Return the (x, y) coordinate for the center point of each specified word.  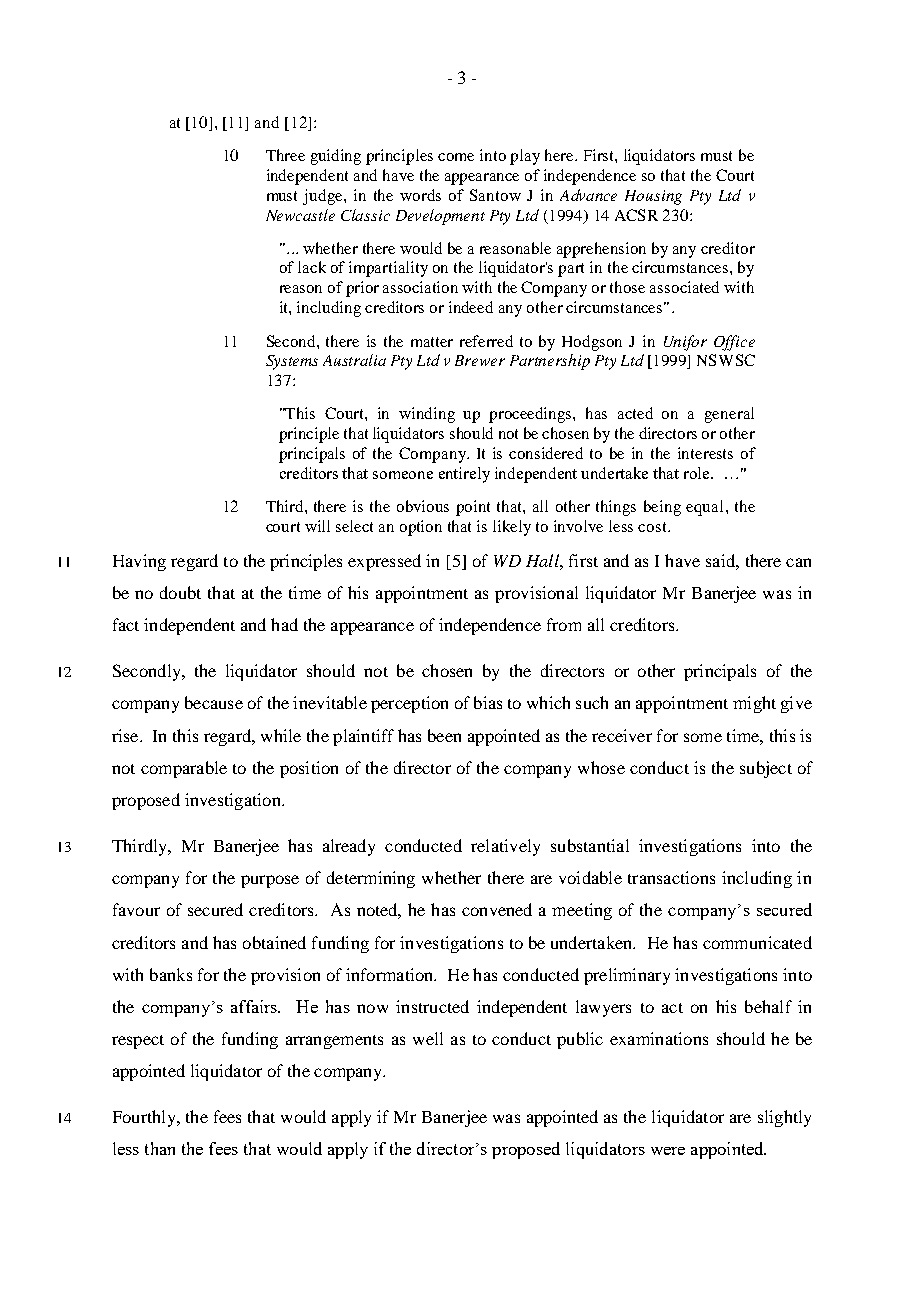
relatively (505, 847)
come (456, 157)
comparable (184, 769)
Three (285, 155)
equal (704, 508)
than (160, 1148)
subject (766, 769)
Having (139, 562)
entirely (464, 475)
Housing (653, 197)
